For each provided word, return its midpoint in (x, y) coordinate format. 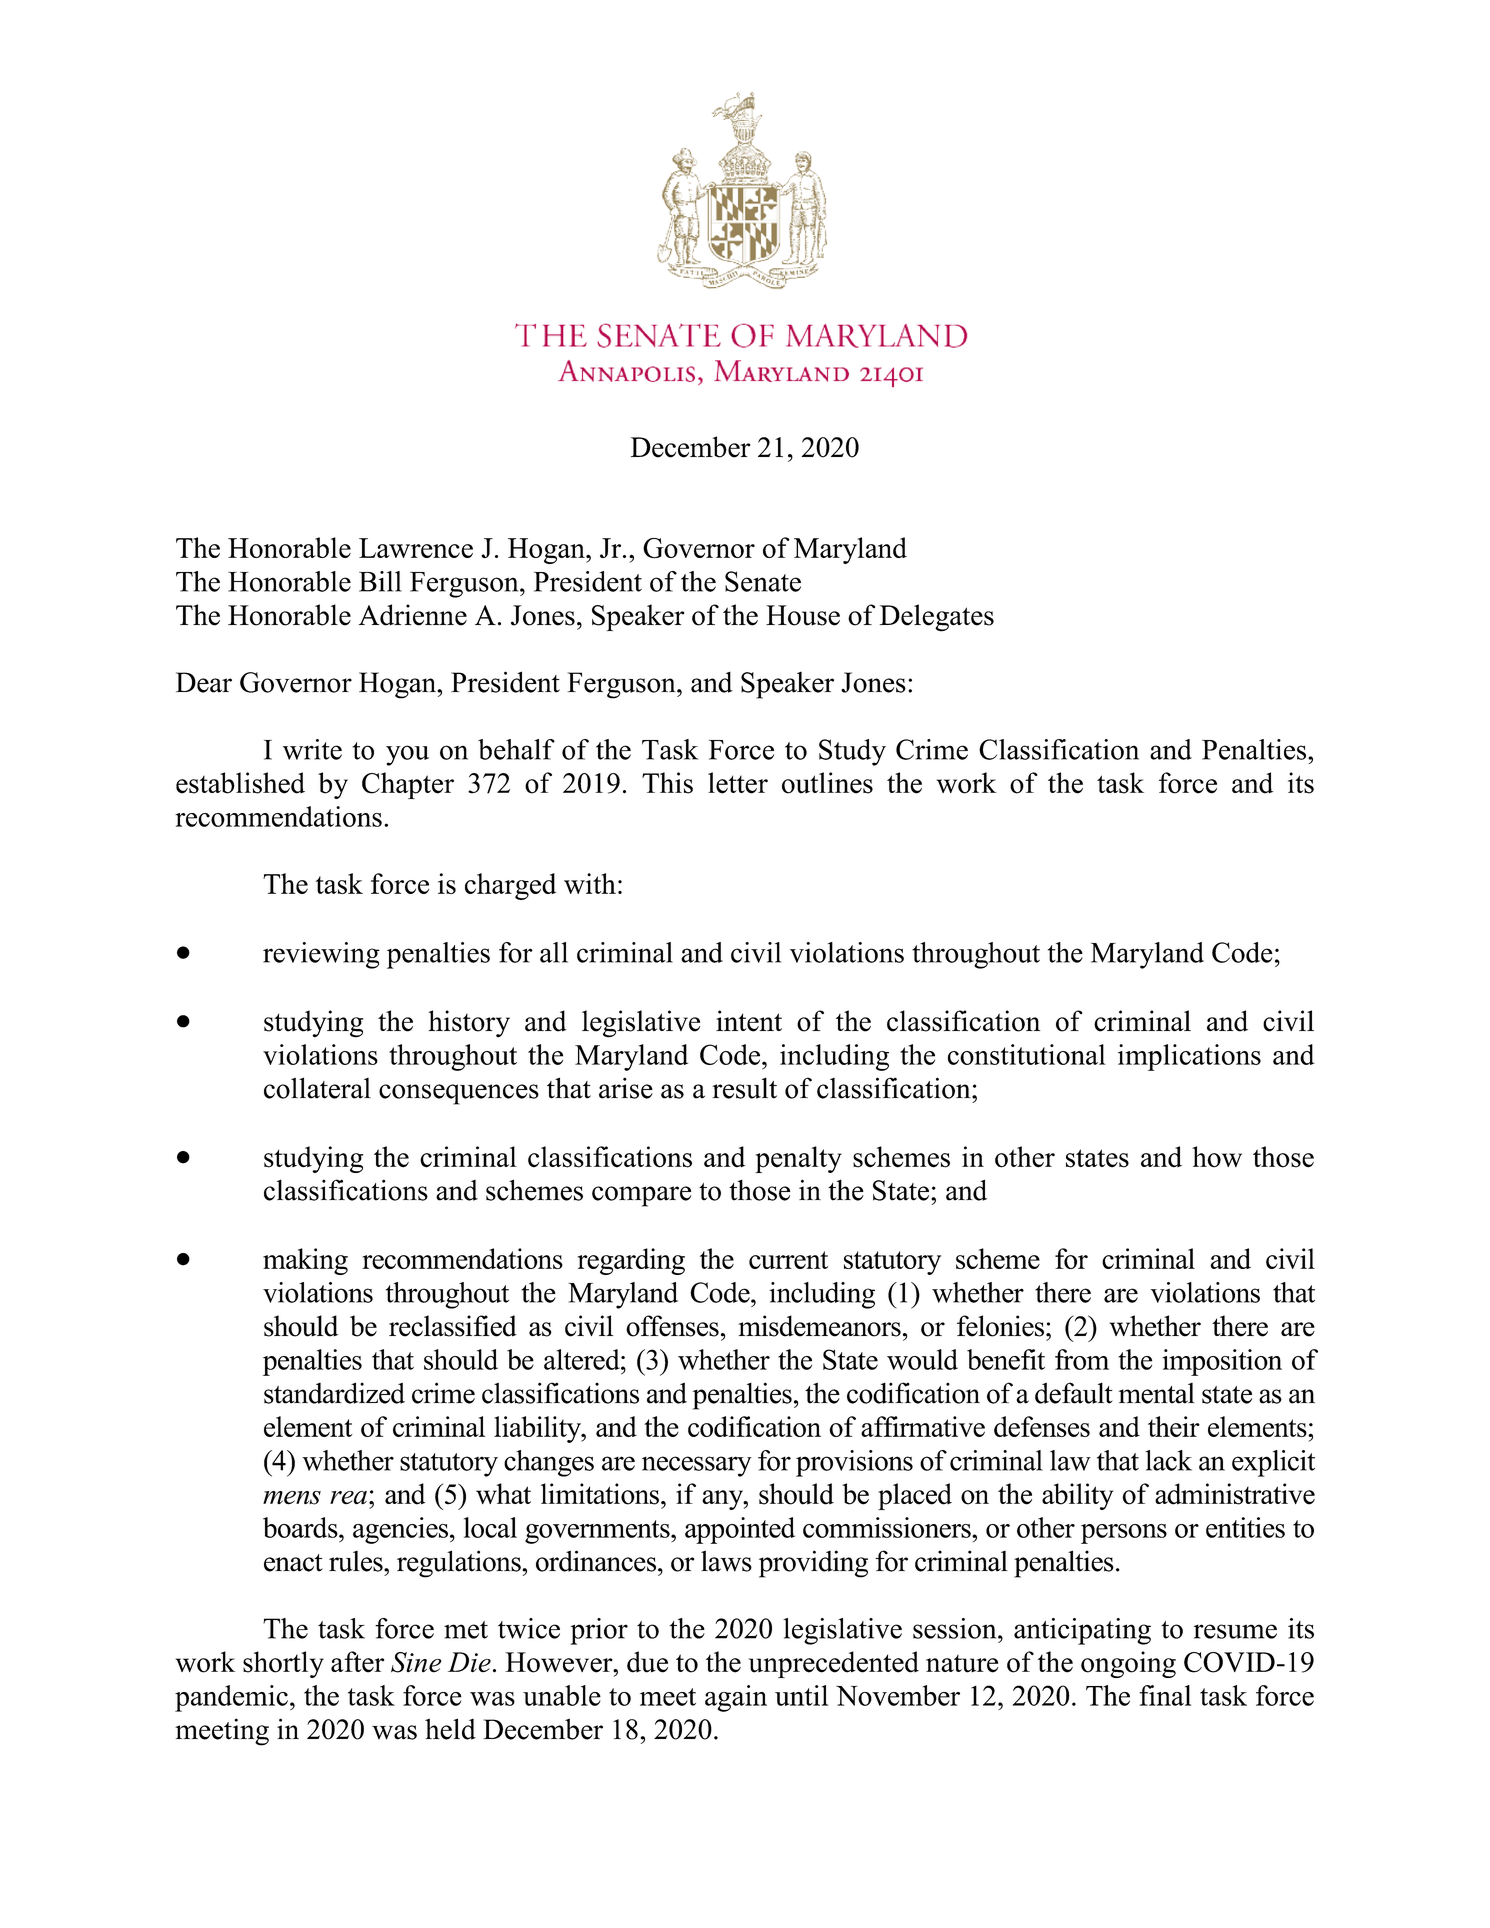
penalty (798, 1159)
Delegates (937, 618)
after (357, 1662)
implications (1189, 1057)
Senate (763, 581)
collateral (317, 1088)
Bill (380, 581)
